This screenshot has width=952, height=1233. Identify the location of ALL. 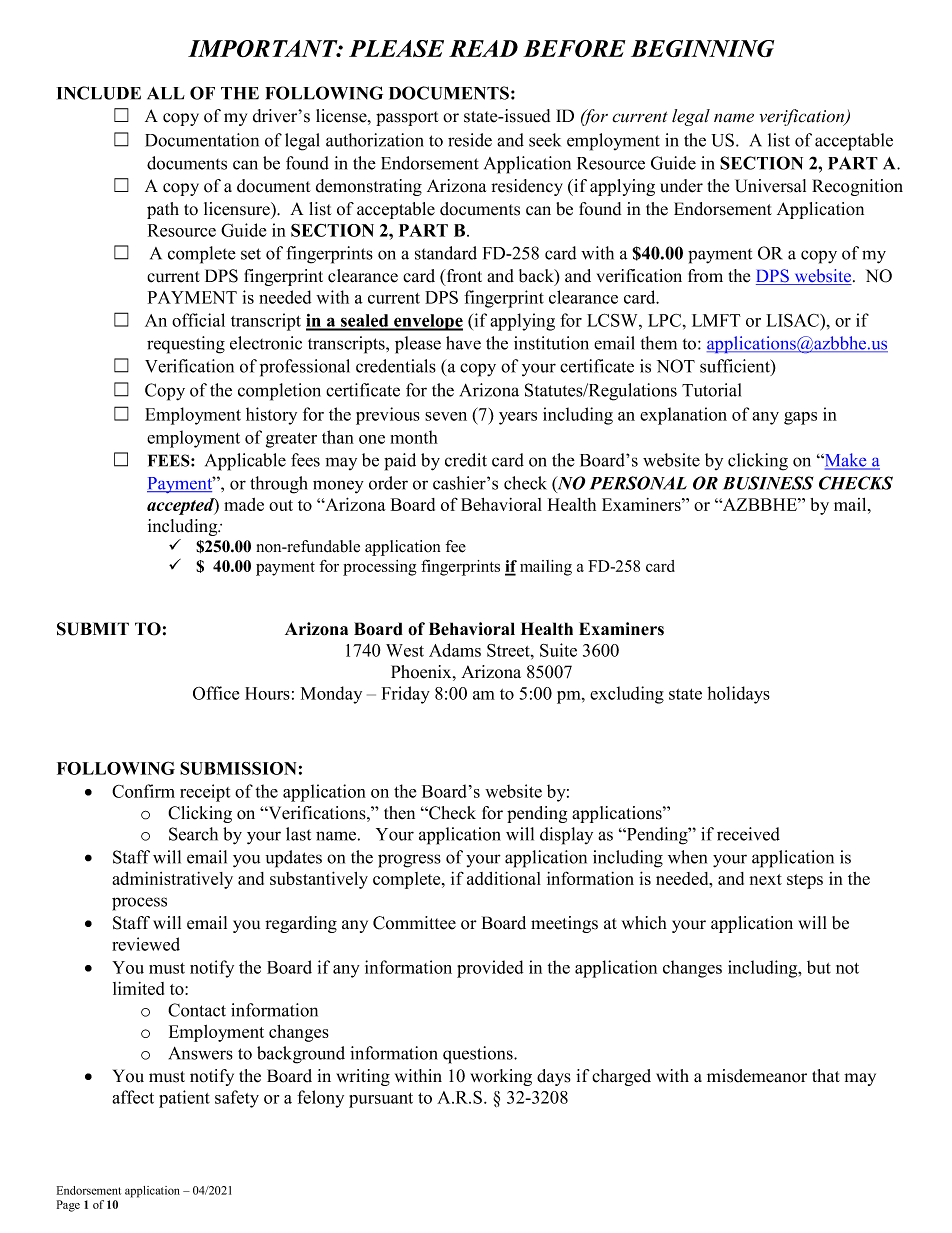
(166, 93).
